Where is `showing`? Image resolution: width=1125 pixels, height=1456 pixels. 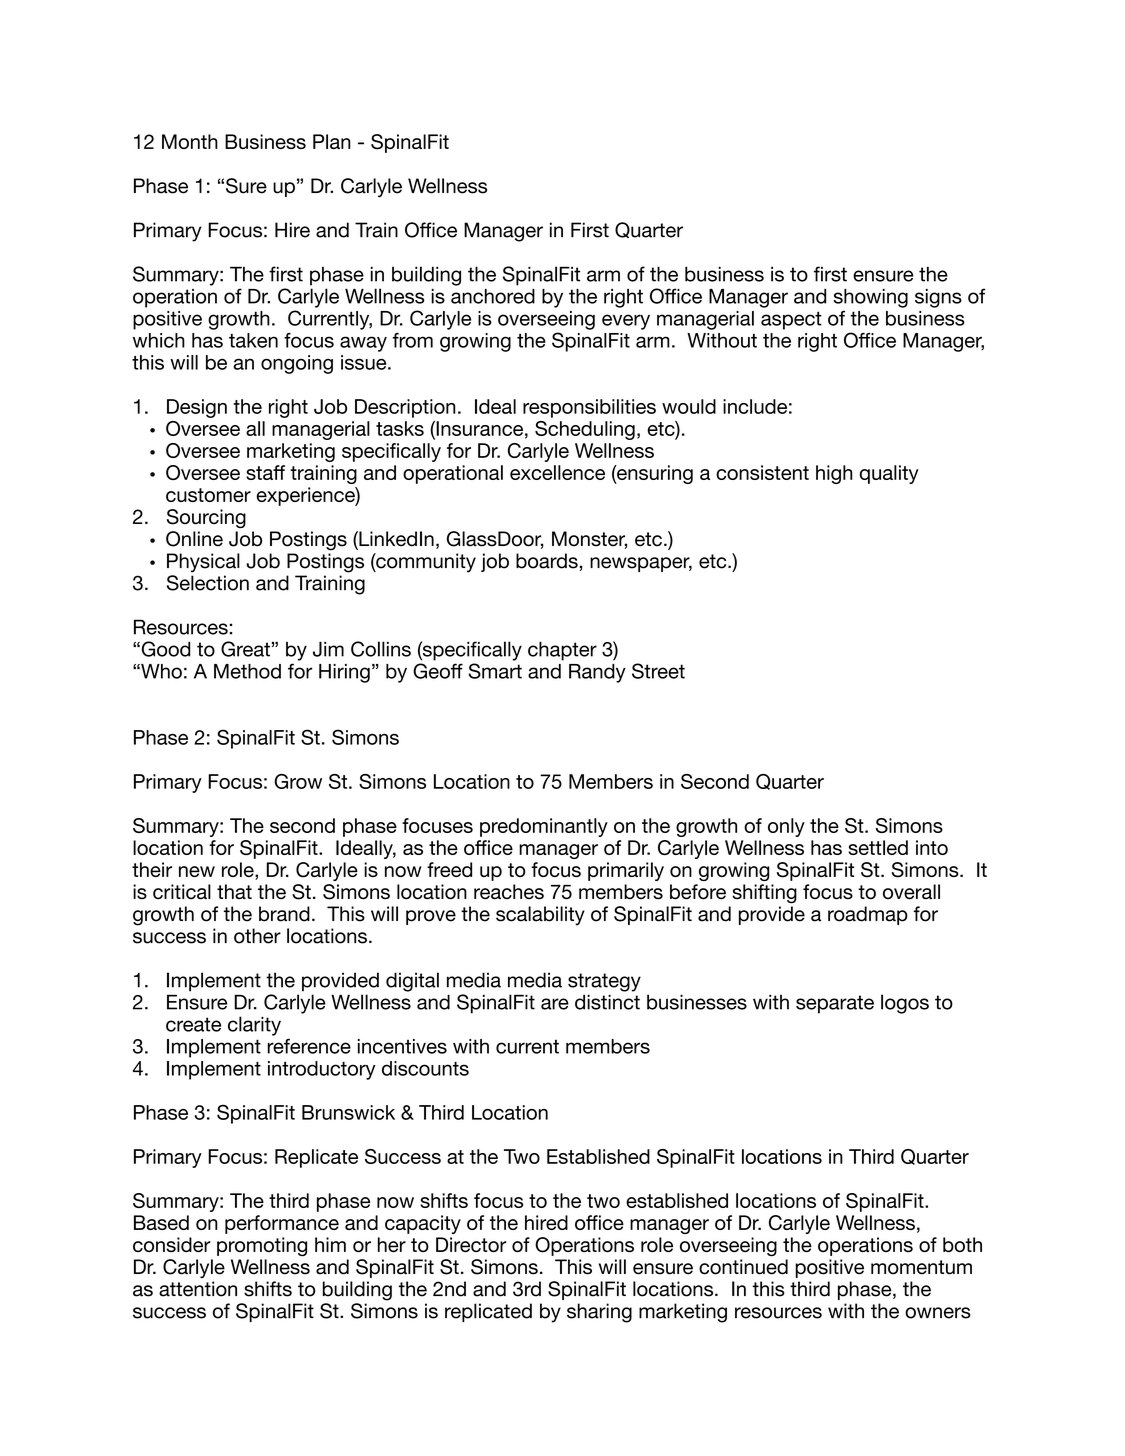
showing is located at coordinates (871, 298).
